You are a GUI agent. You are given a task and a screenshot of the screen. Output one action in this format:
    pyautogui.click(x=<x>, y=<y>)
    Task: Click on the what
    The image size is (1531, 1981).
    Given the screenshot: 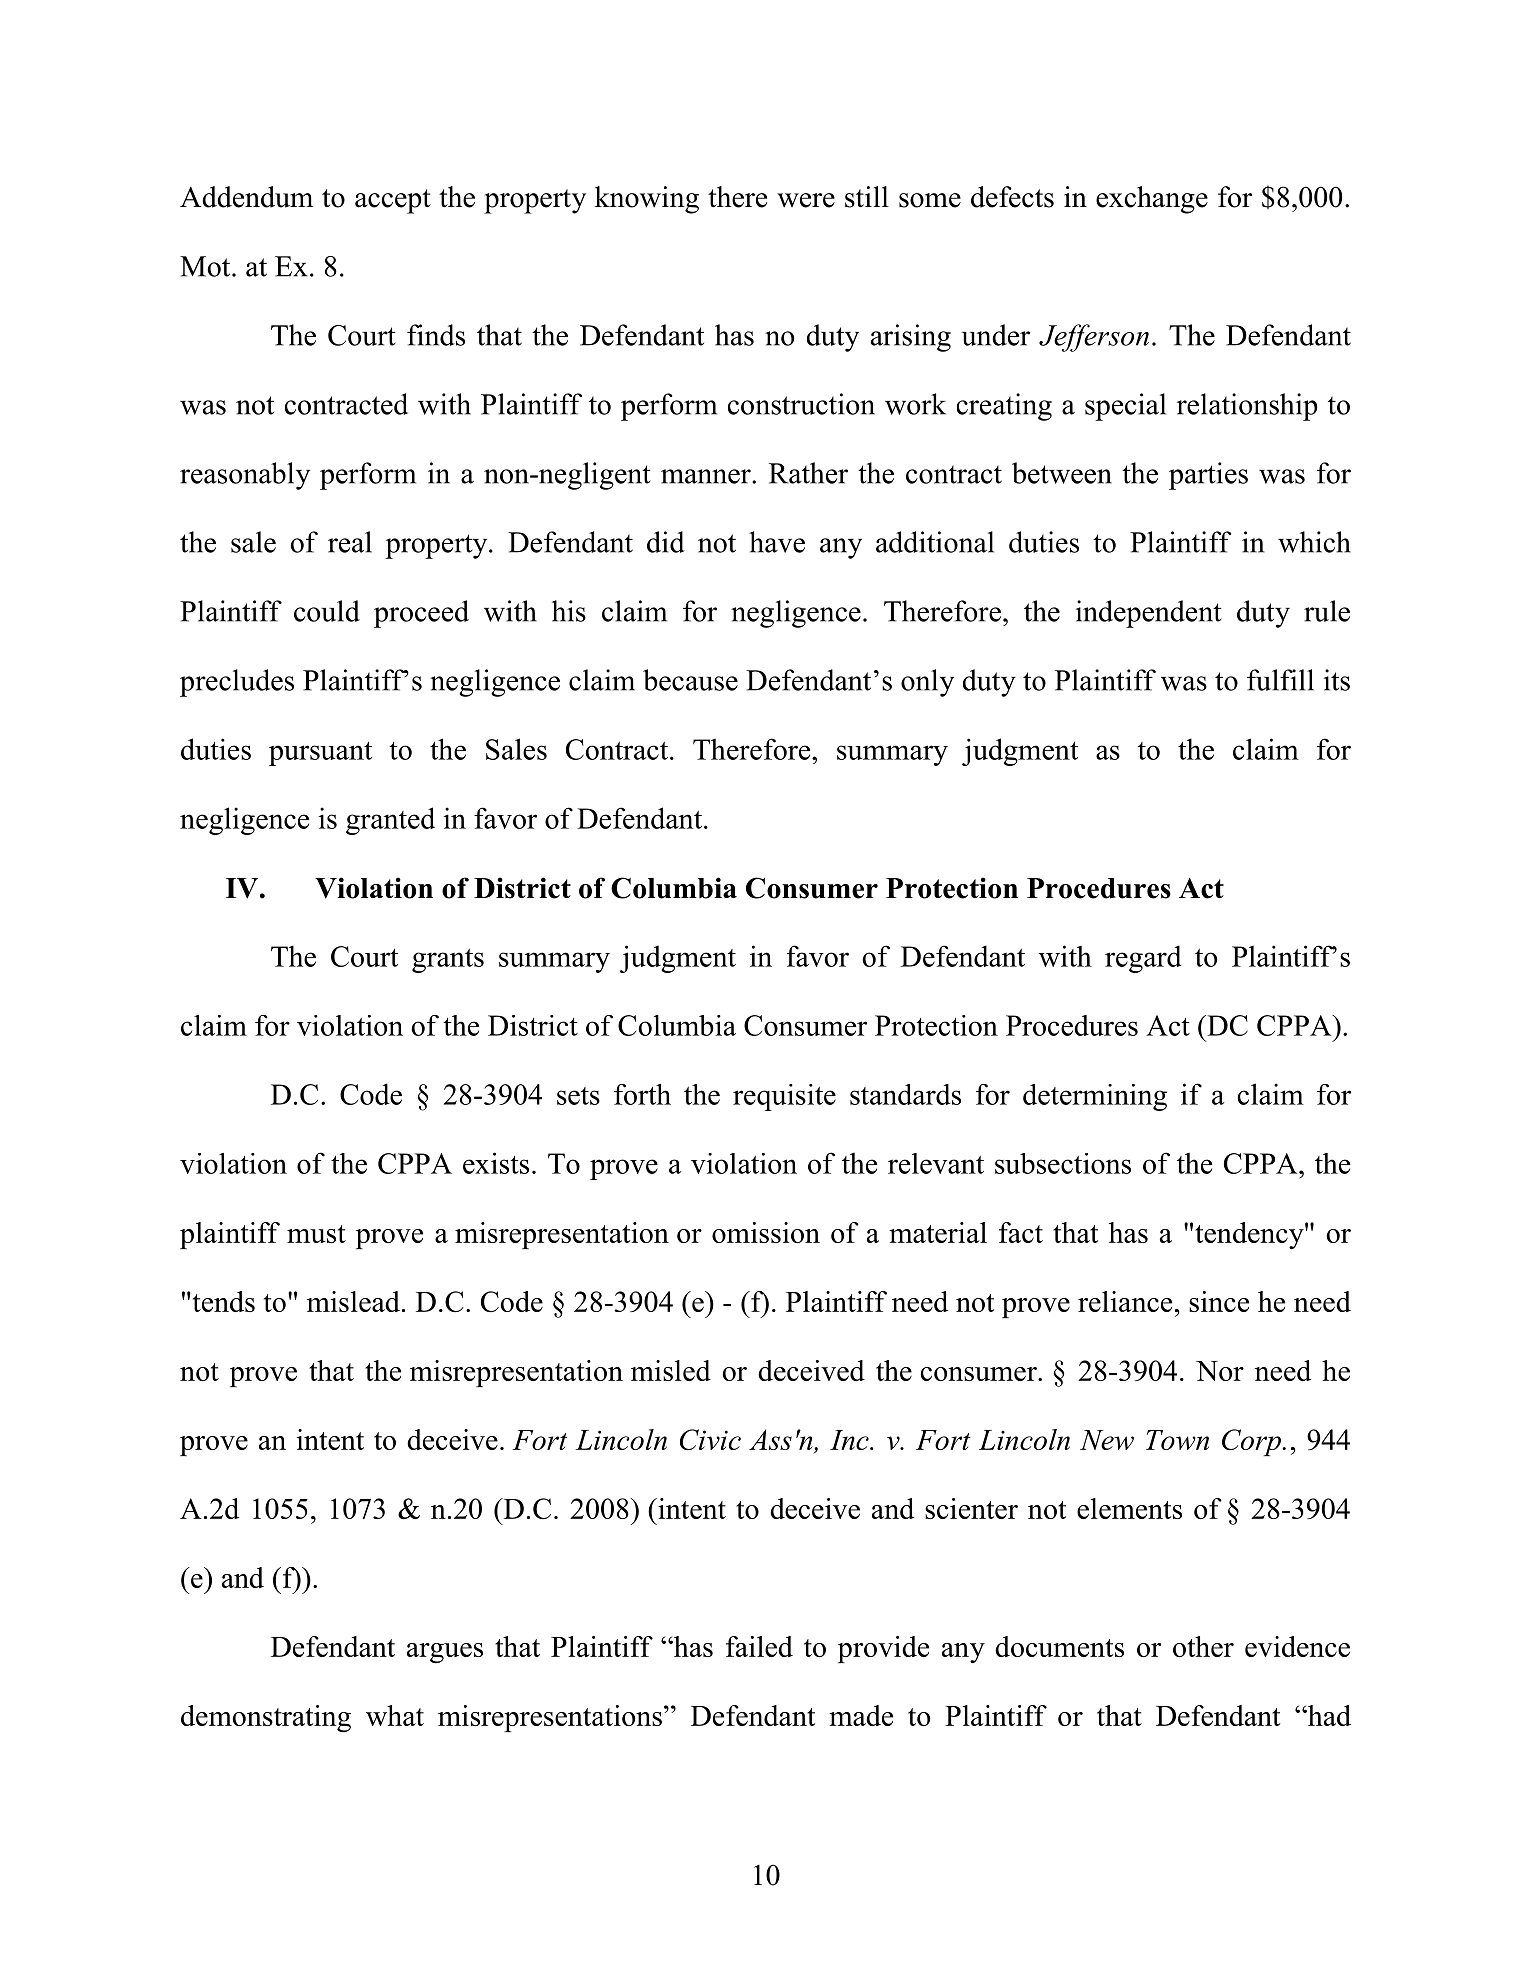 What is the action you would take?
    pyautogui.click(x=395, y=1715)
